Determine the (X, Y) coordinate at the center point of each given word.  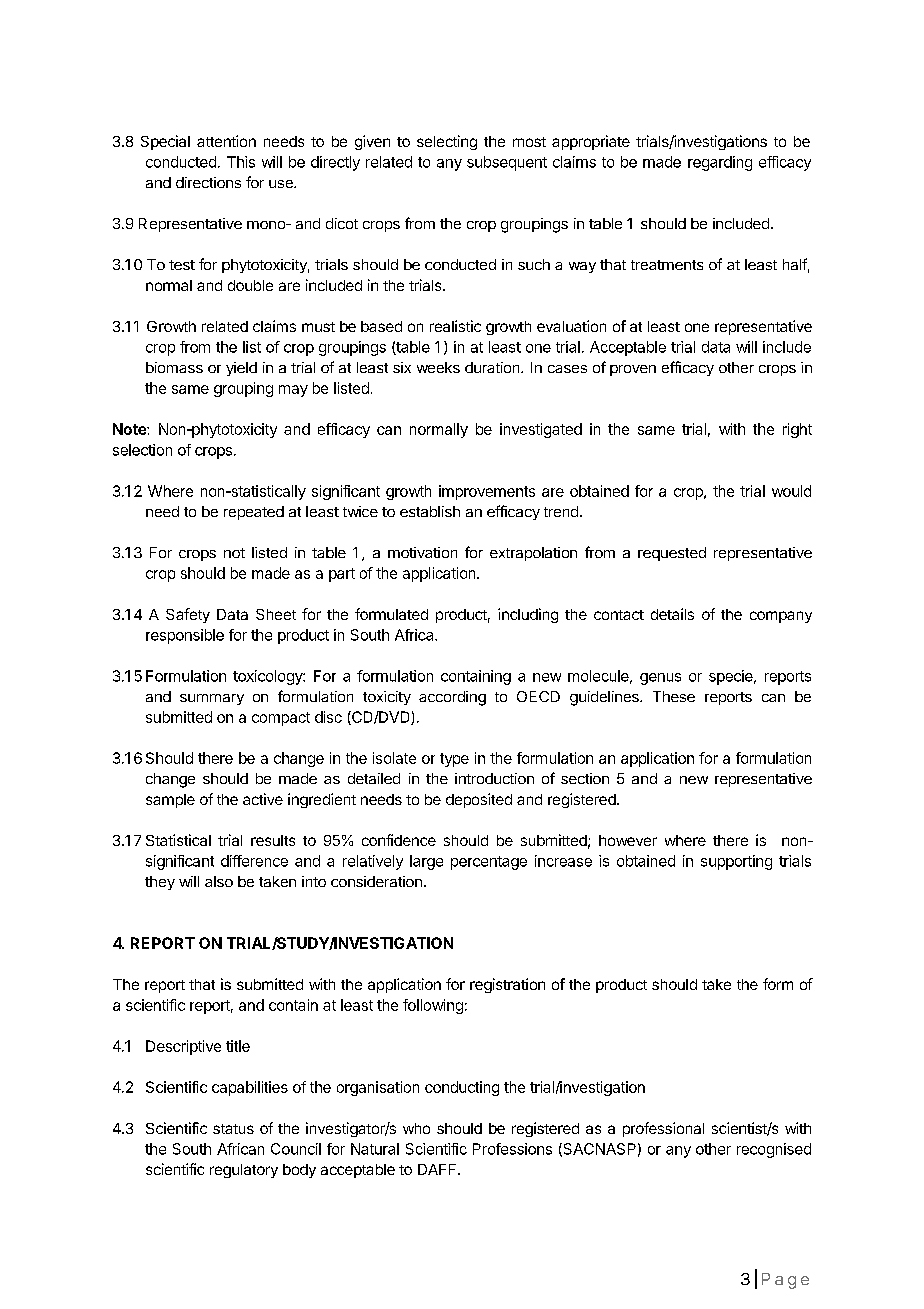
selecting (447, 142)
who (416, 1128)
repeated (254, 513)
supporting (736, 862)
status (233, 1129)
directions (208, 182)
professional (663, 1129)
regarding (720, 163)
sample (170, 801)
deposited (479, 800)
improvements (487, 492)
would (791, 491)
